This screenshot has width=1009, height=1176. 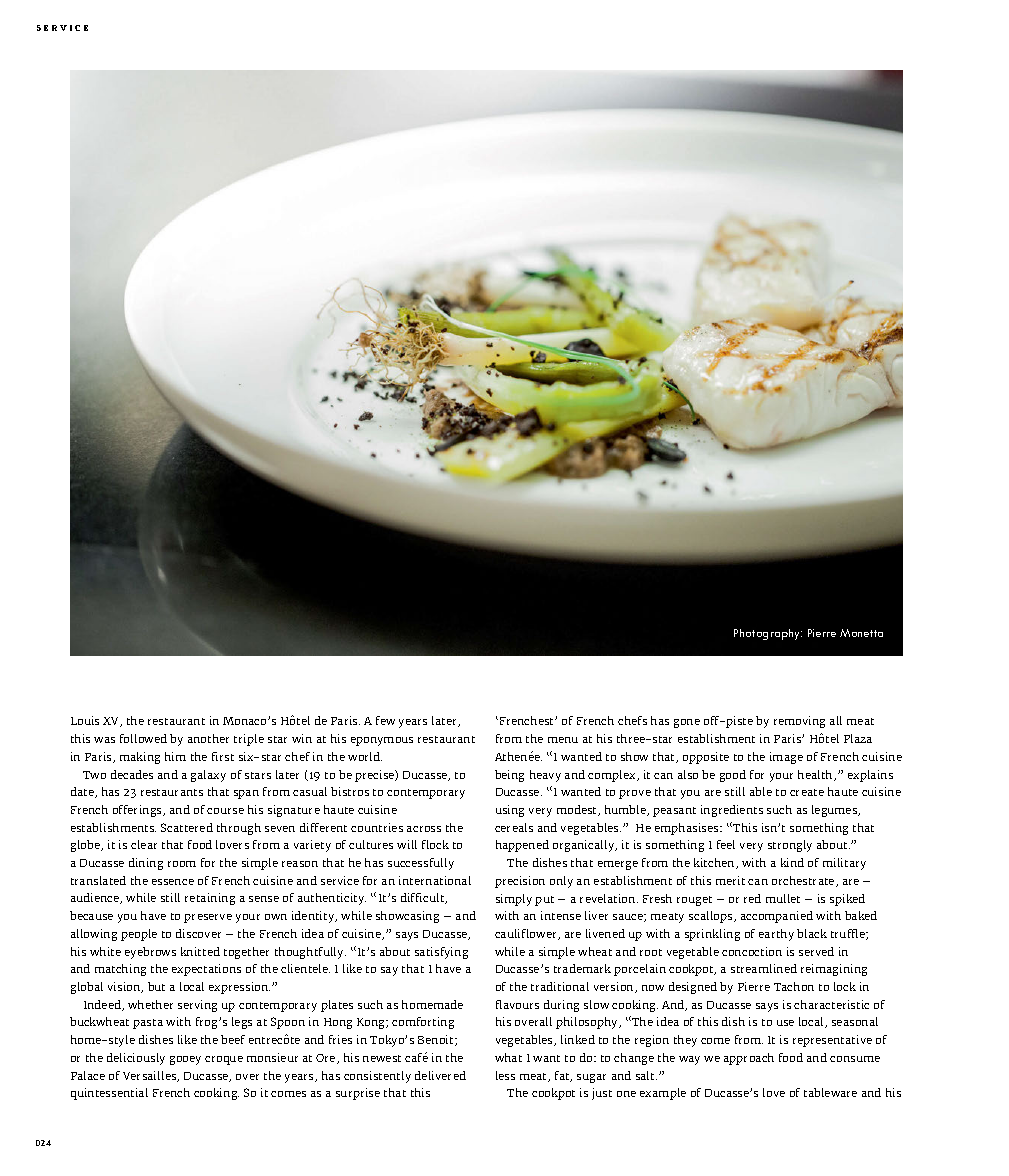 What do you see at coordinates (786, 758) in the screenshot?
I see `image` at bounding box center [786, 758].
